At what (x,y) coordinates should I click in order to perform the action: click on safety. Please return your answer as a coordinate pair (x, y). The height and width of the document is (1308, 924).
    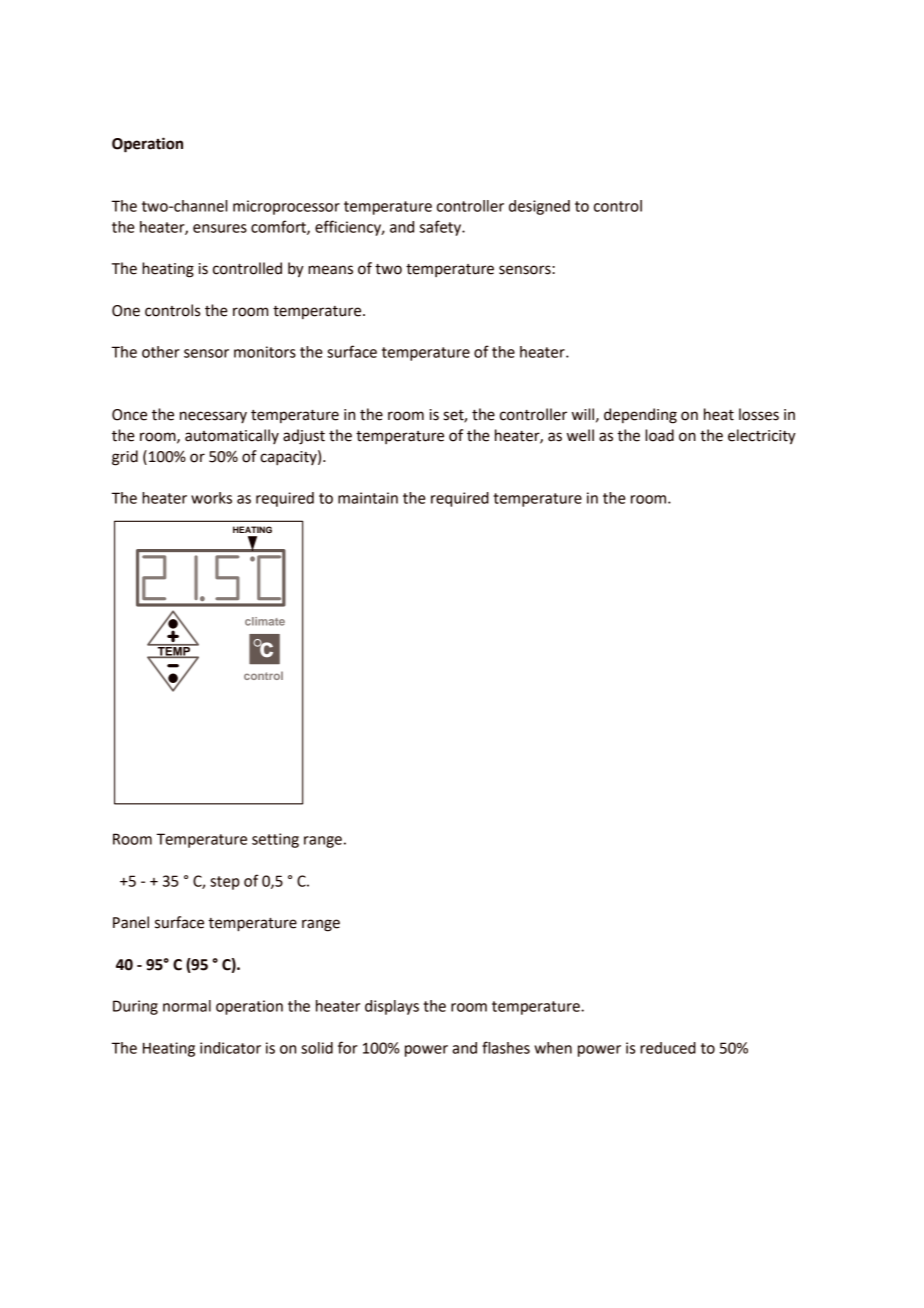
    Looking at the image, I should click on (442, 228).
